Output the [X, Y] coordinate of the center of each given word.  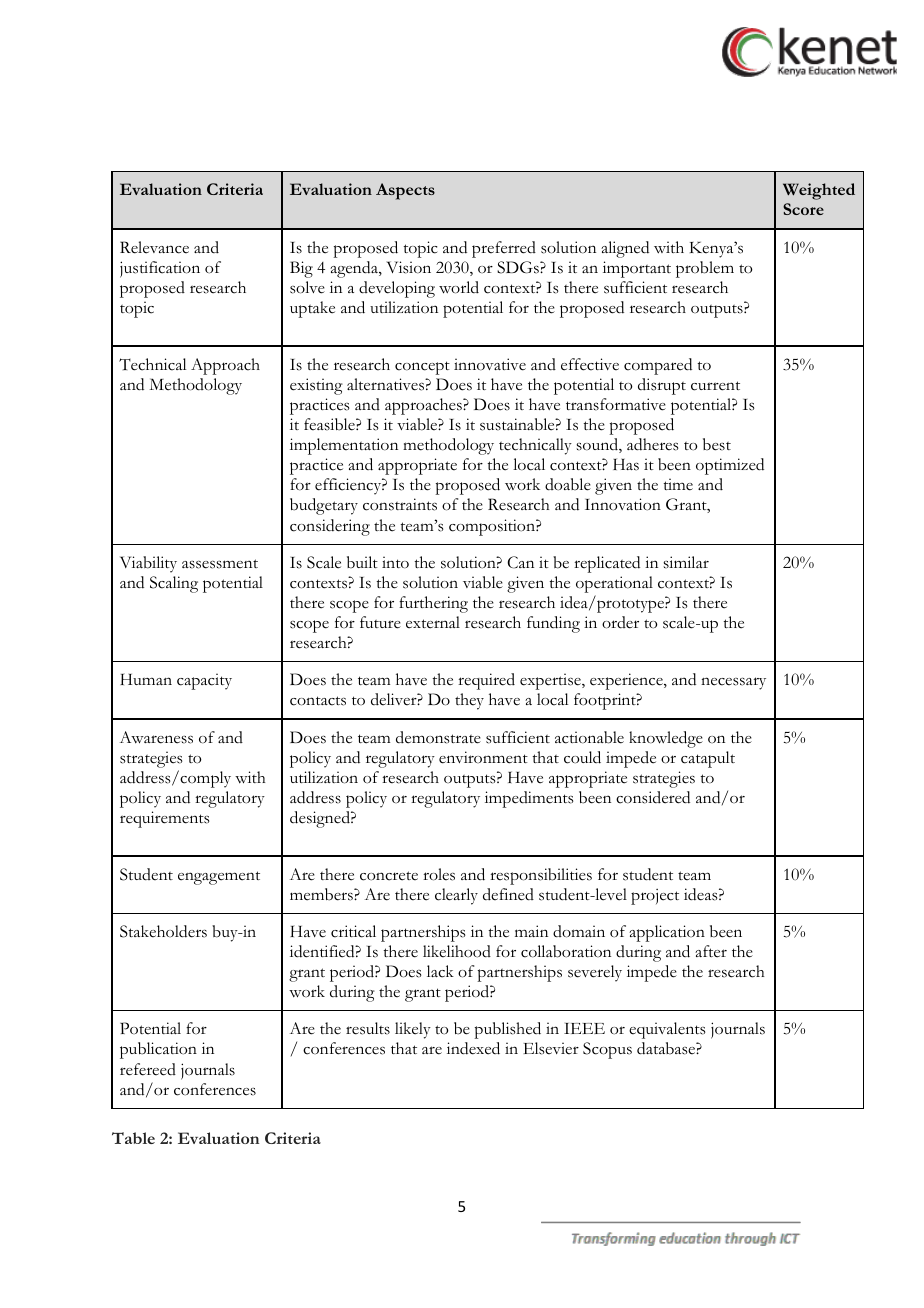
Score [803, 209]
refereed [148, 1069]
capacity [204, 681]
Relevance [154, 247]
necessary [733, 683]
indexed [473, 1048]
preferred [504, 249]
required [486, 681]
